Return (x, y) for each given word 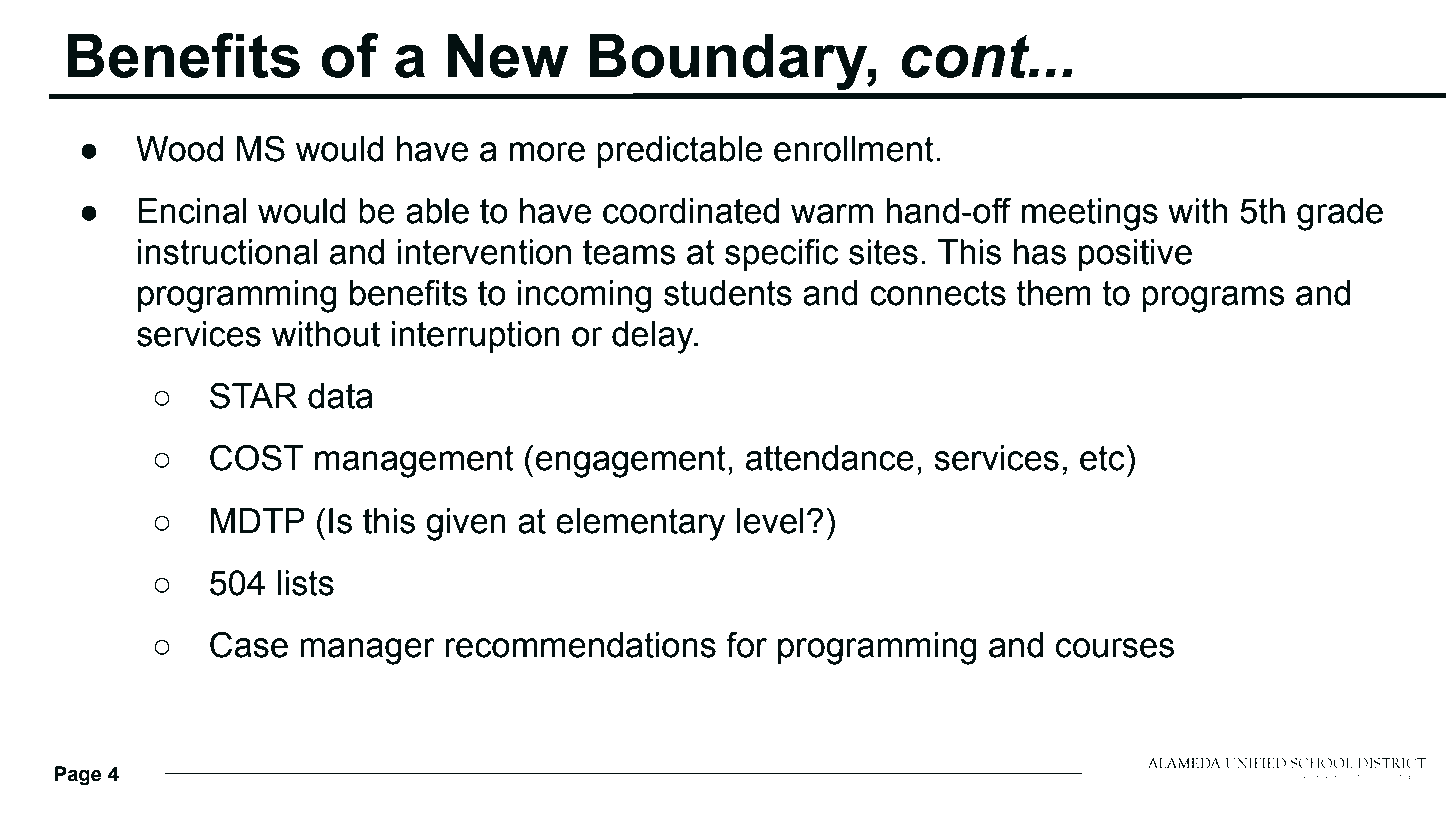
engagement (631, 462)
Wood (179, 149)
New (508, 55)
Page (78, 776)
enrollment (854, 149)
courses (1115, 648)
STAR (254, 395)
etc (1102, 458)
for (746, 644)
